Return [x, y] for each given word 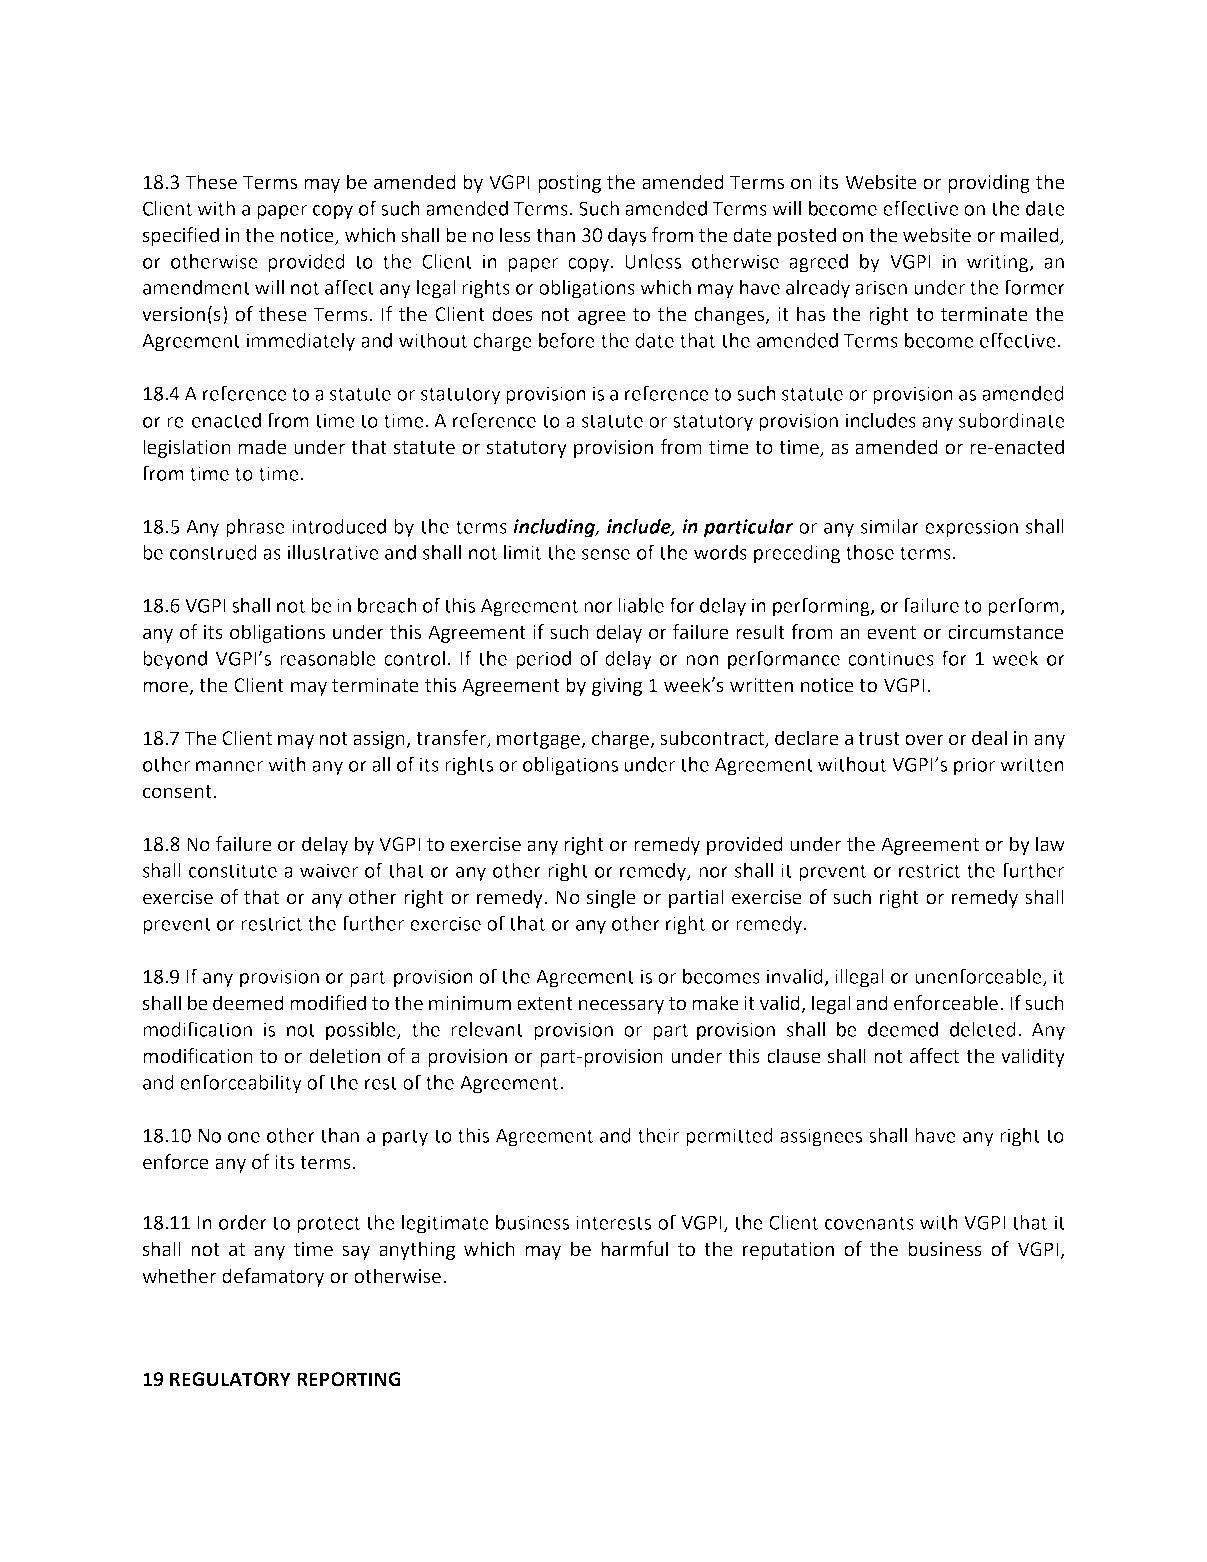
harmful [634, 1249]
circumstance [1006, 632]
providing [989, 183]
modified [328, 1003]
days [627, 236]
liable [641, 605]
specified [181, 236]
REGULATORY [230, 1379]
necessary [621, 1006]
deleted [983, 1029]
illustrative [333, 552]
